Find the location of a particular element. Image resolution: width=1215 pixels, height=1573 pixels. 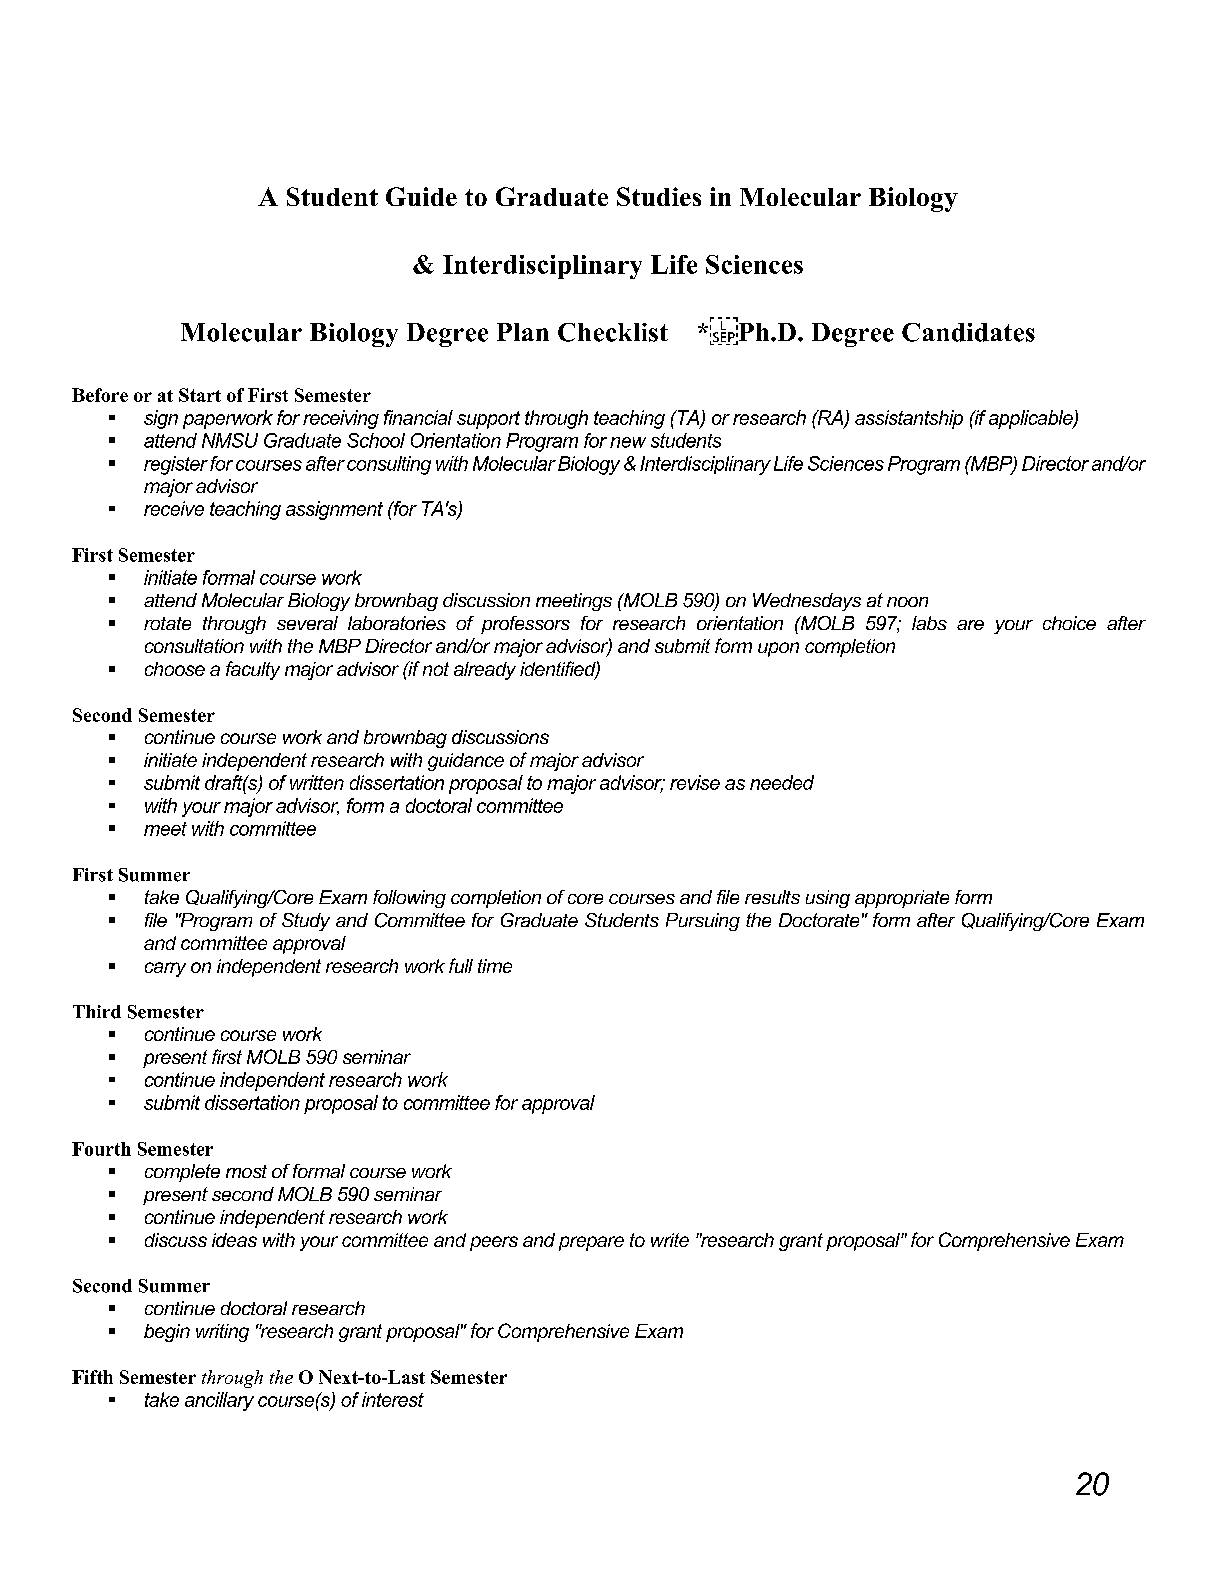

write is located at coordinates (670, 1240).
